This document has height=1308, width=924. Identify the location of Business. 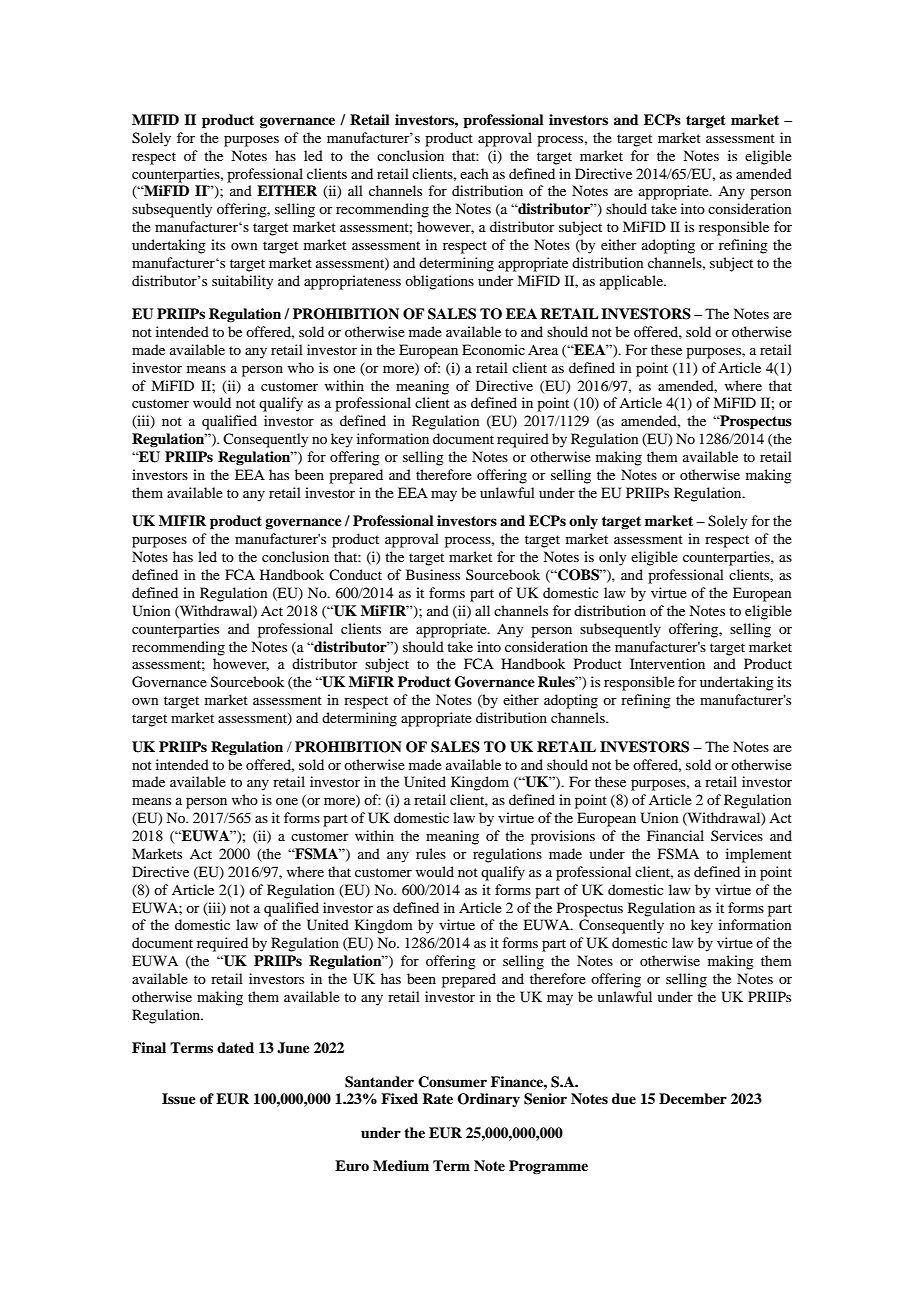
(433, 574).
